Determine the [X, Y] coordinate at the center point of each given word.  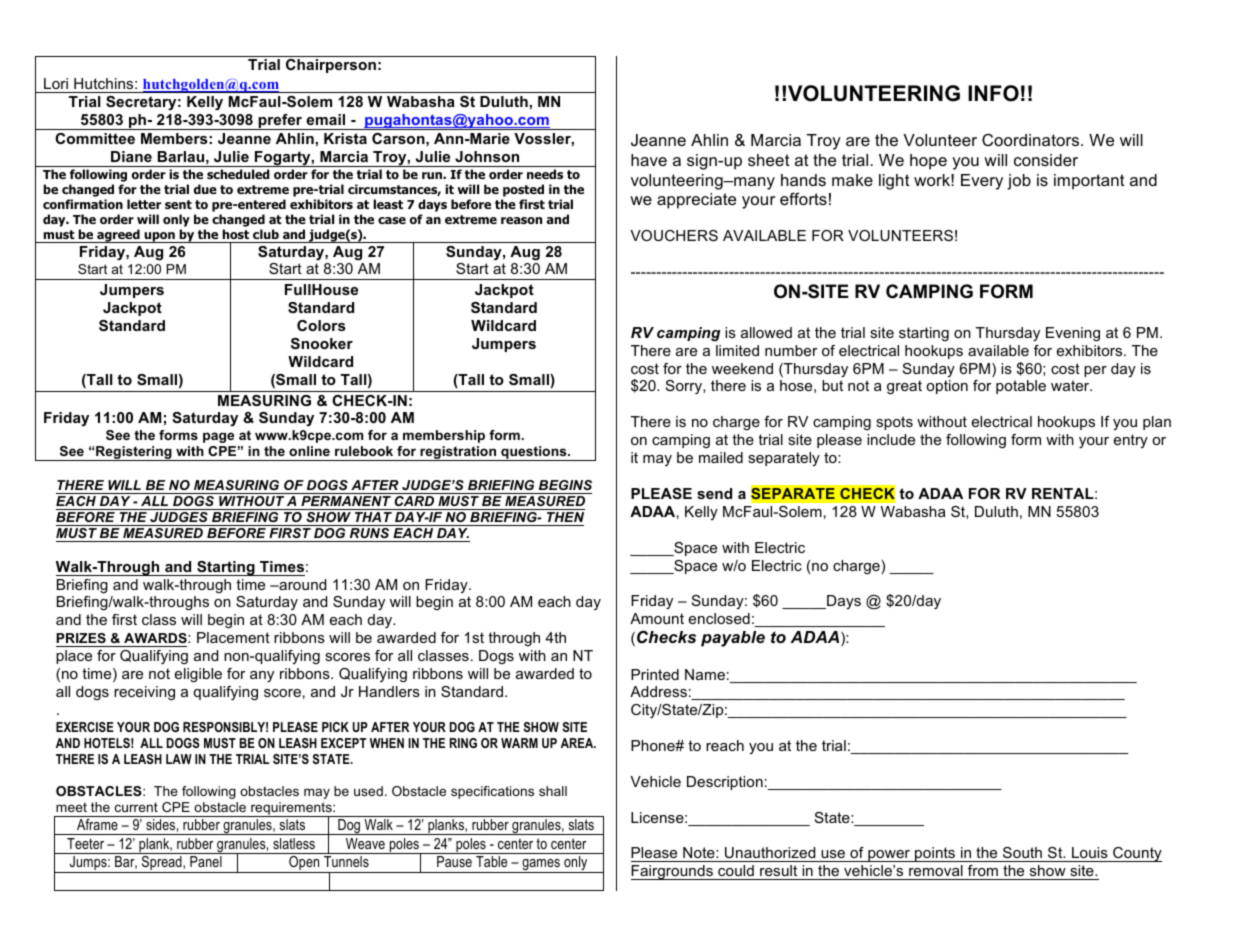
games [541, 866]
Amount [657, 618]
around [301, 584]
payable [733, 639]
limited [737, 350]
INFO [993, 93]
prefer [280, 122]
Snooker [322, 343]
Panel [206, 861]
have [649, 160]
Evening [1073, 334]
